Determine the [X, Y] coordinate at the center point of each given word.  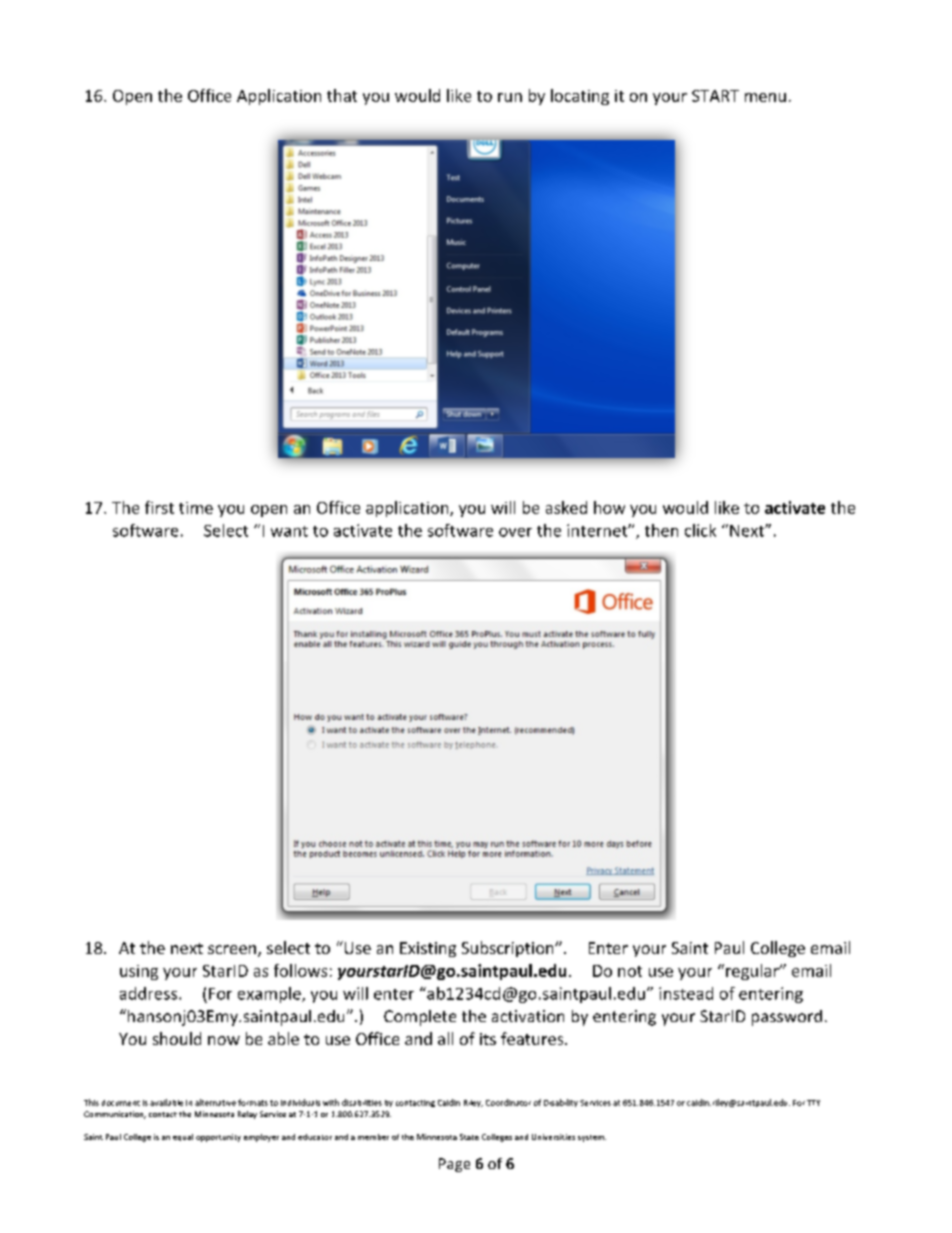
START [715, 96]
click [700, 530]
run [510, 97]
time [196, 508]
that [342, 95]
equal [183, 1137]
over [515, 532]
